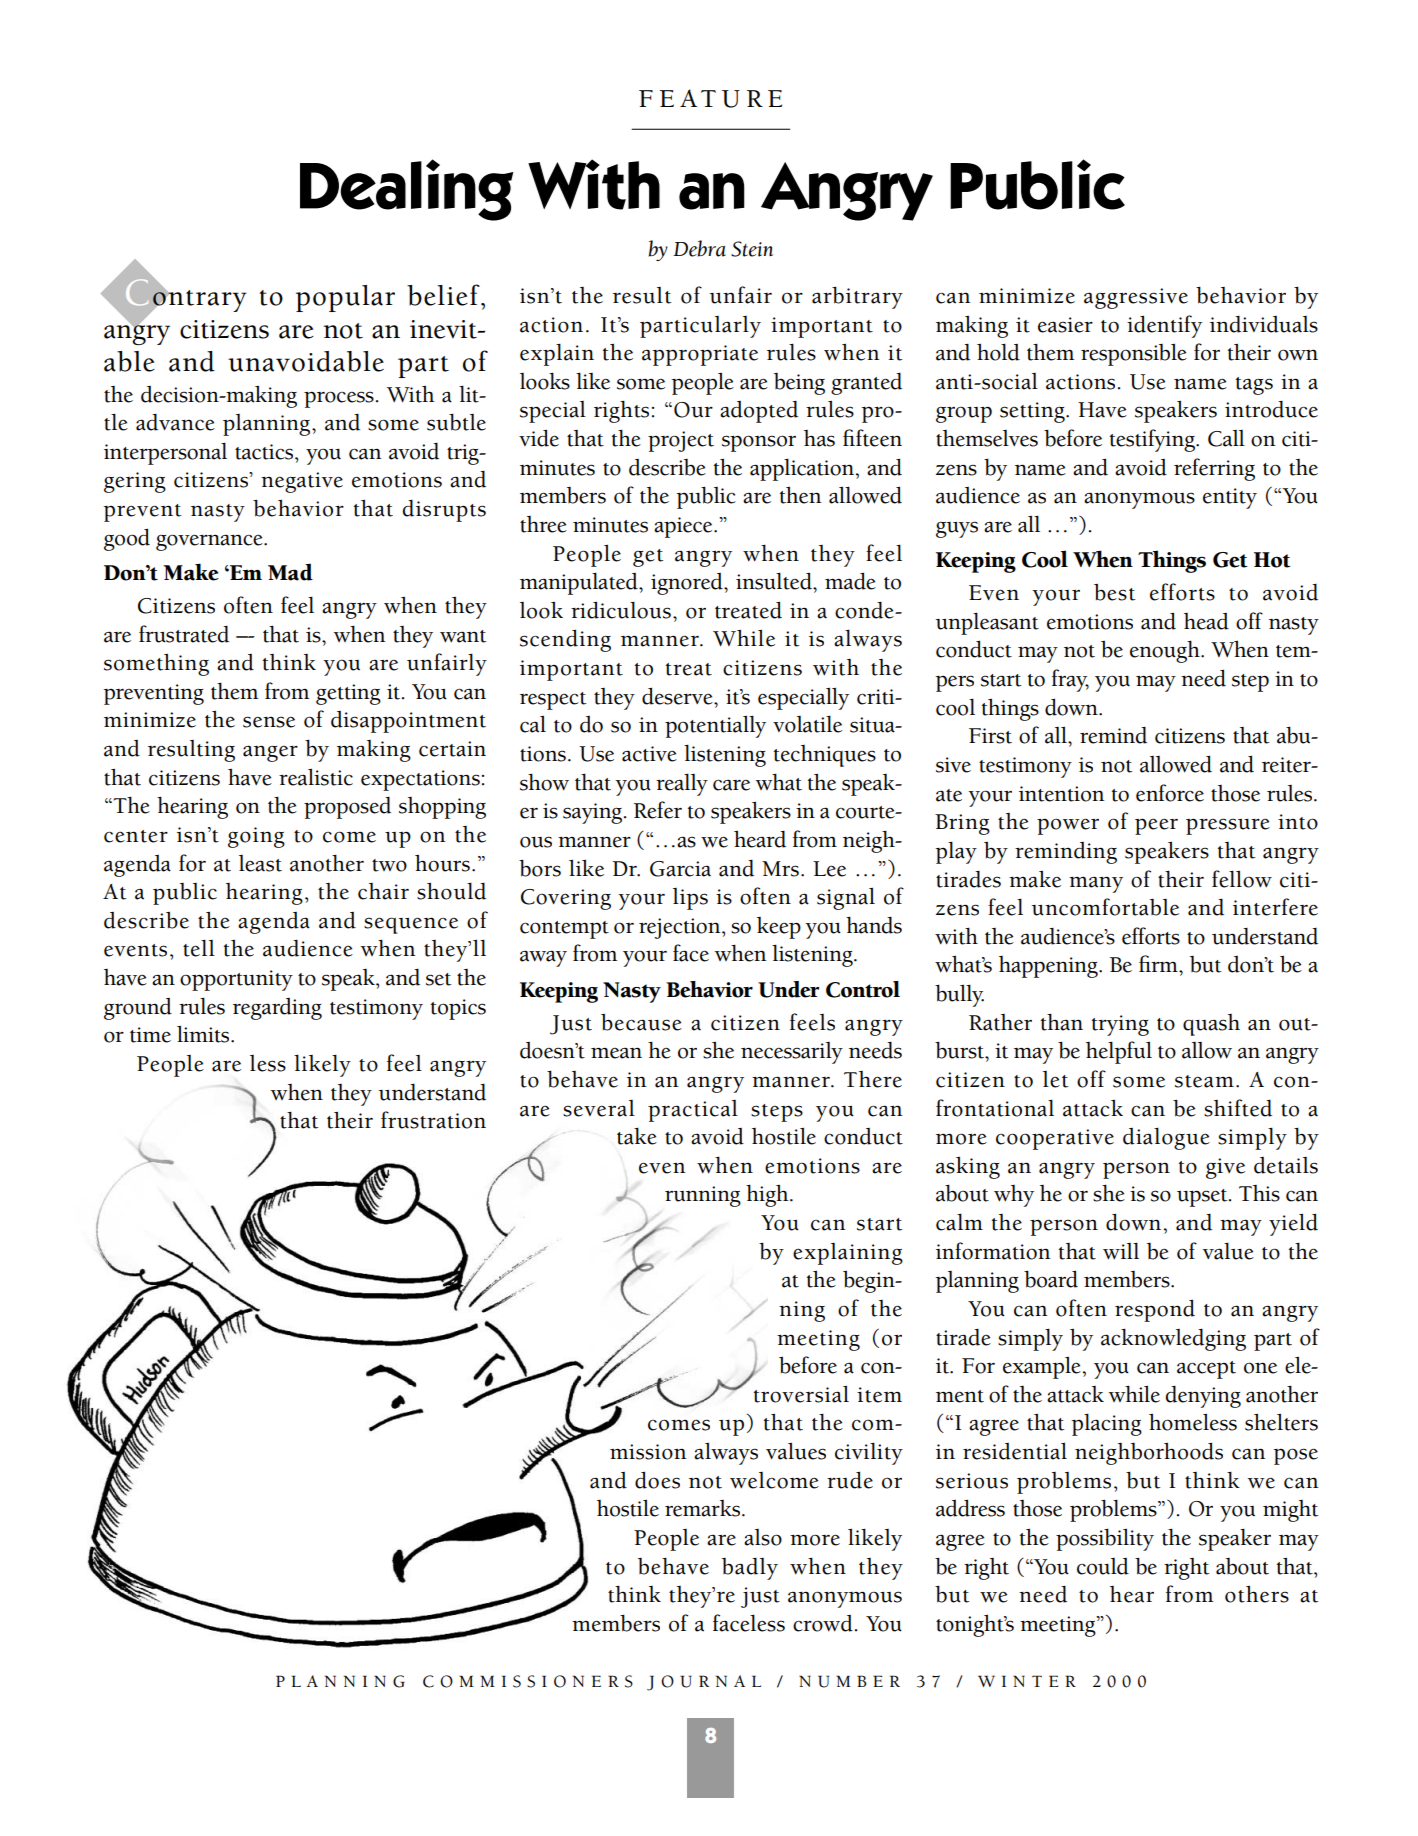 Image resolution: width=1418 pixels, height=1836 pixels. What do you see at coordinates (823, 1623) in the screenshot?
I see `crowd` at bounding box center [823, 1623].
